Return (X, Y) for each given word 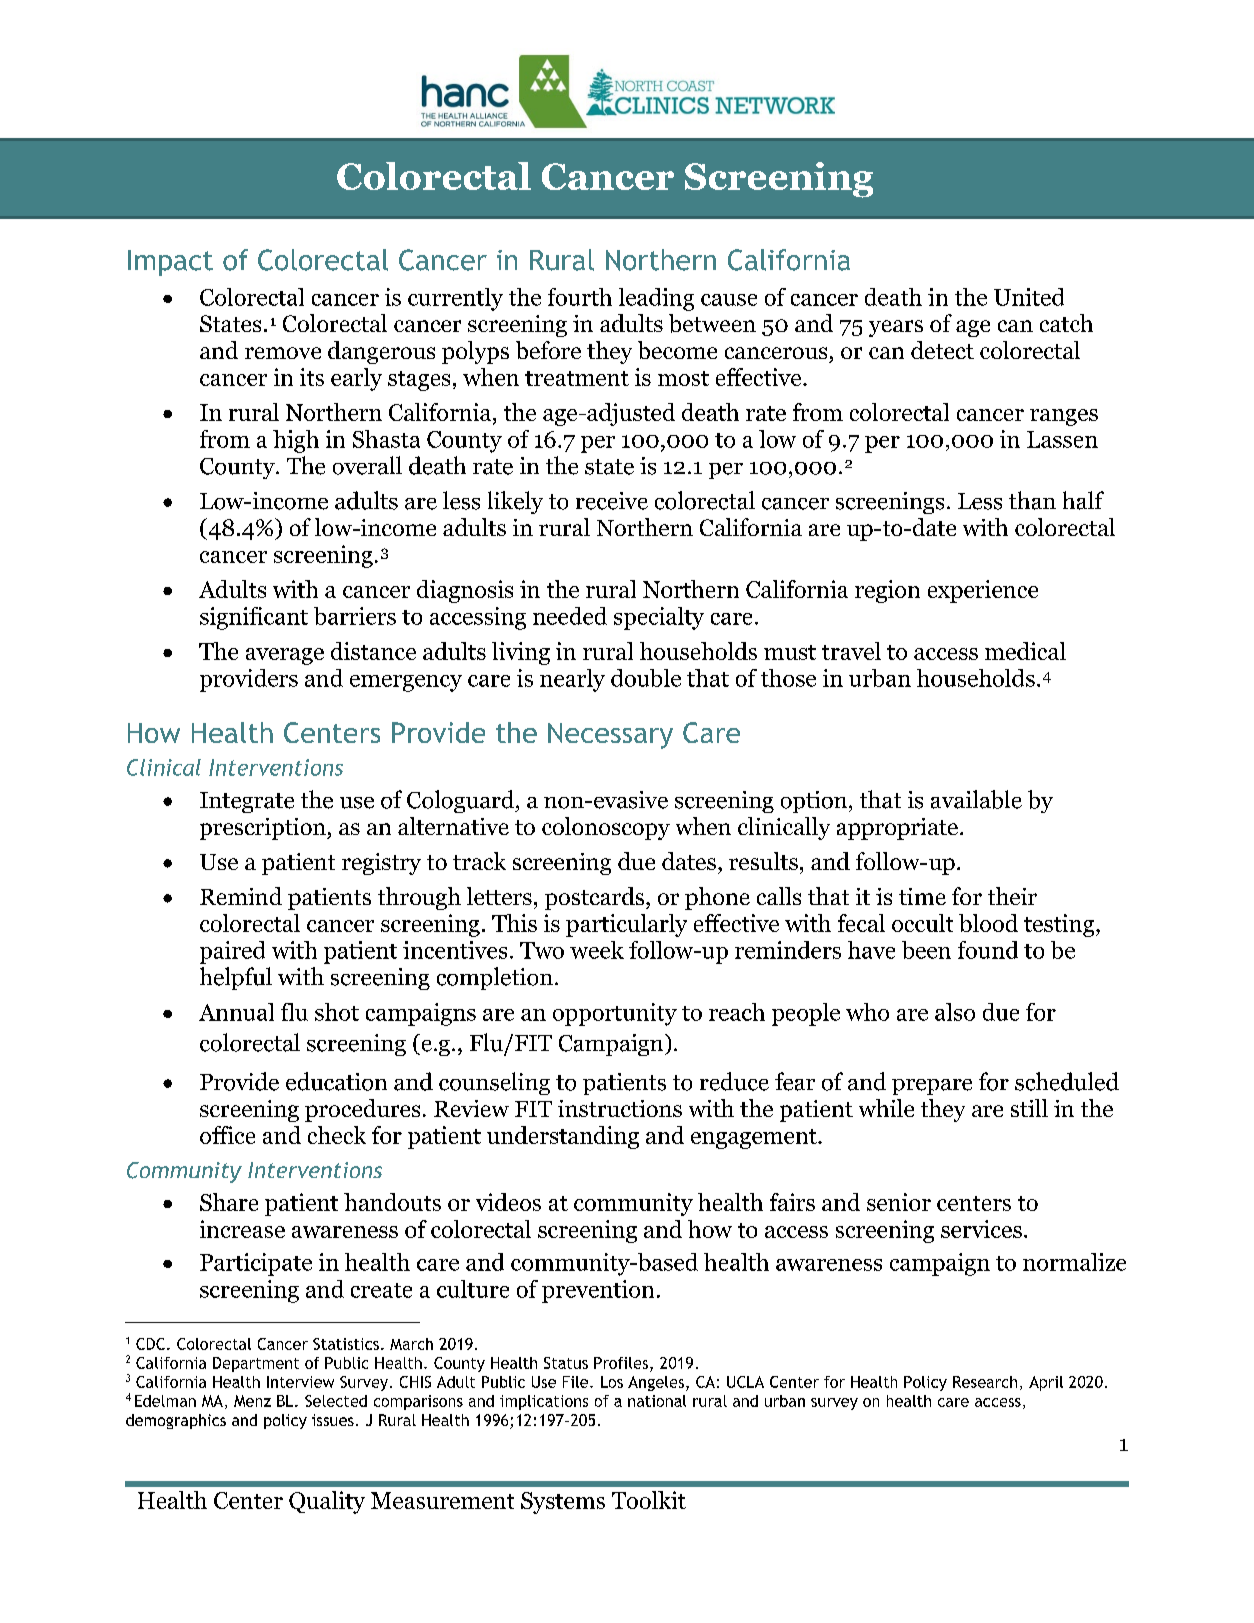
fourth (580, 297)
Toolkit (649, 1500)
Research (985, 1382)
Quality (327, 1502)
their (1012, 896)
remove (283, 353)
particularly (626, 925)
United (1029, 297)
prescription (264, 829)
